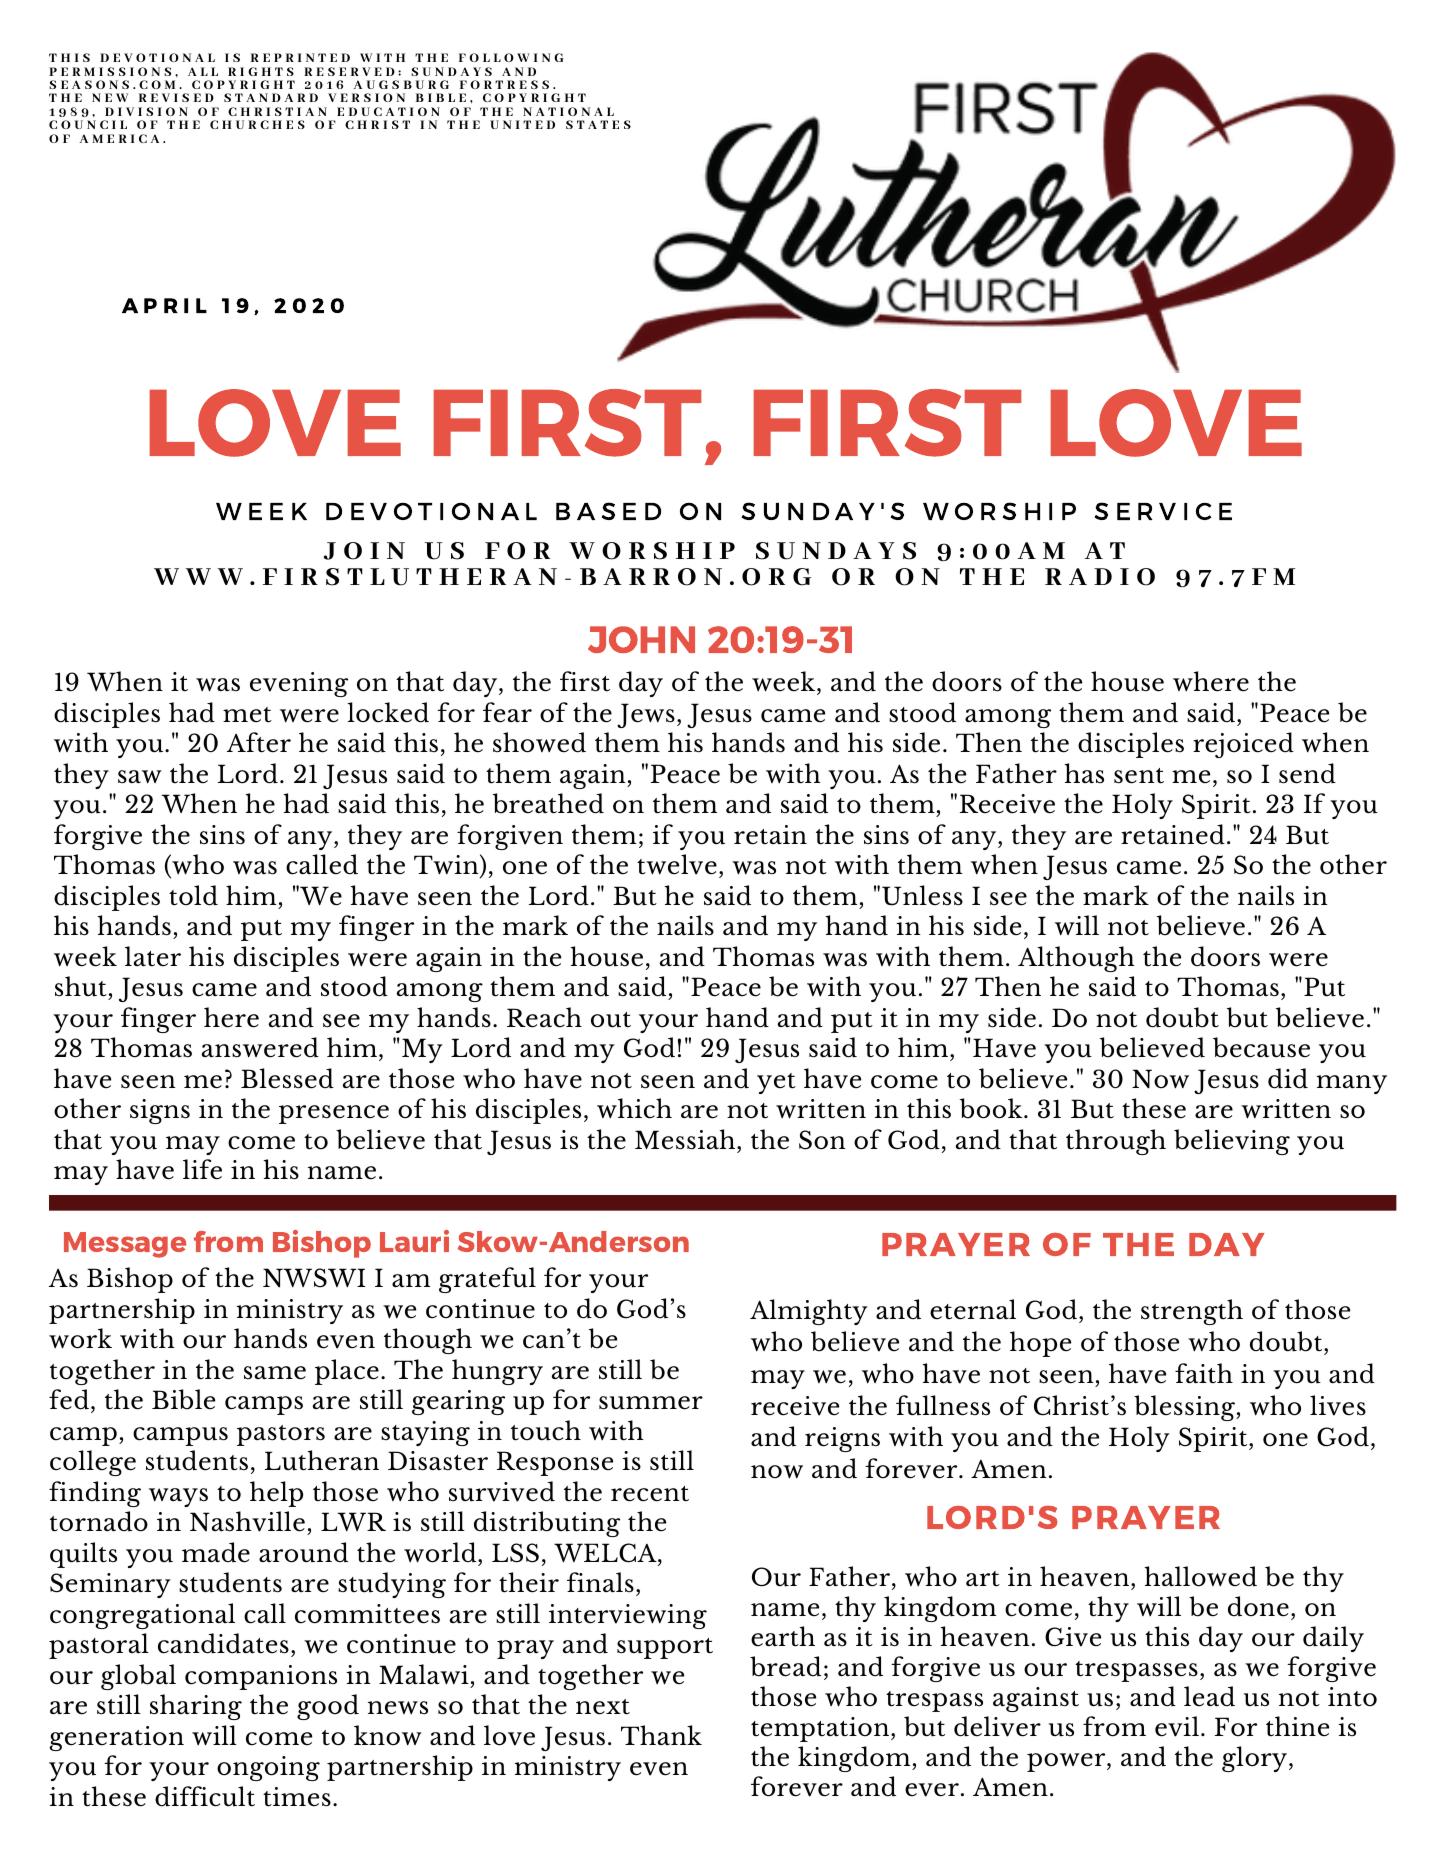 The image size is (1450, 1876). I want to click on ongoing, so click(268, 1768).
